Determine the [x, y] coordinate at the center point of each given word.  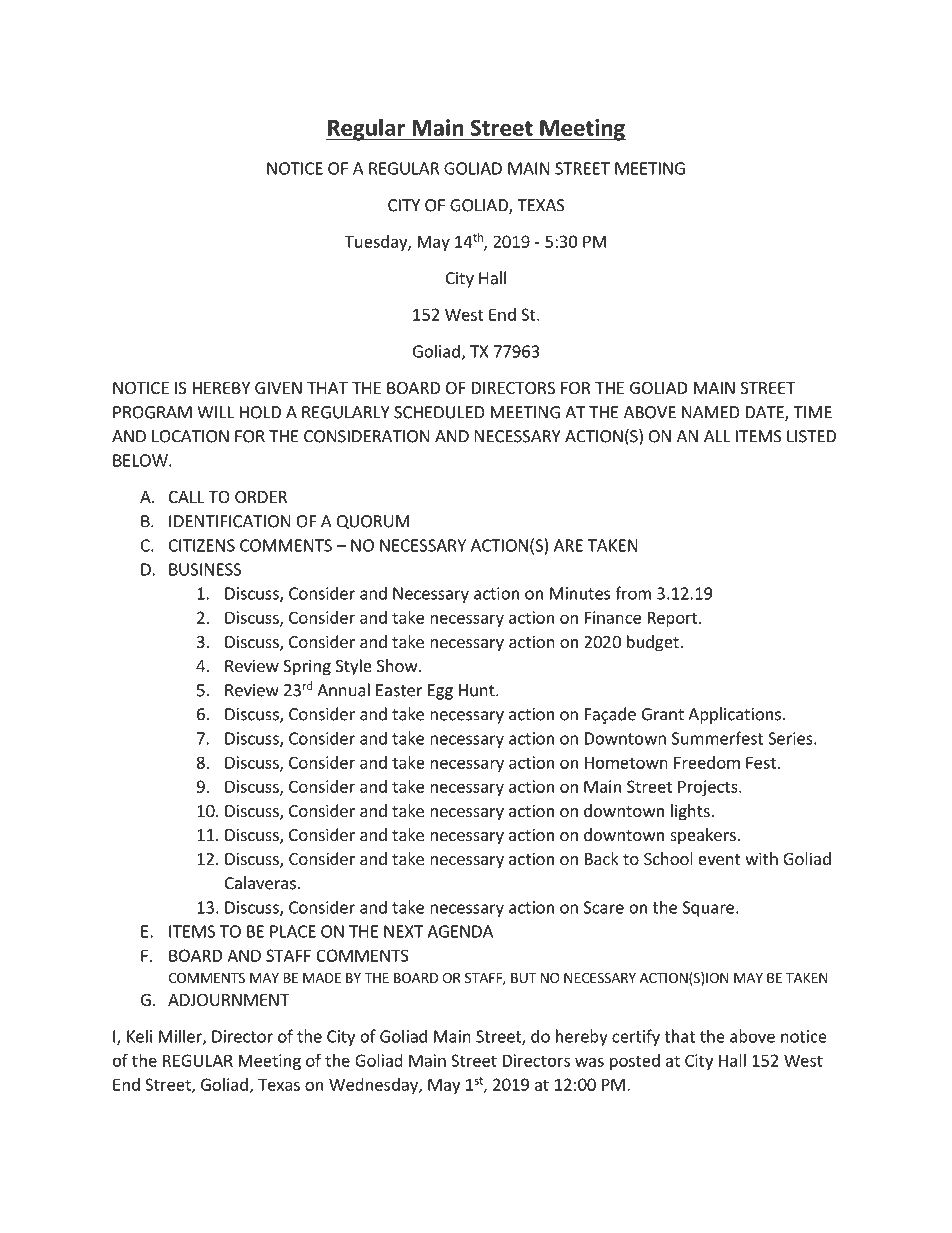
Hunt [478, 690]
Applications [734, 715]
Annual [343, 690]
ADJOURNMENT [228, 1000]
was [589, 1062]
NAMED [711, 412]
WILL [215, 412]
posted [635, 1062]
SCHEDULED [439, 412]
